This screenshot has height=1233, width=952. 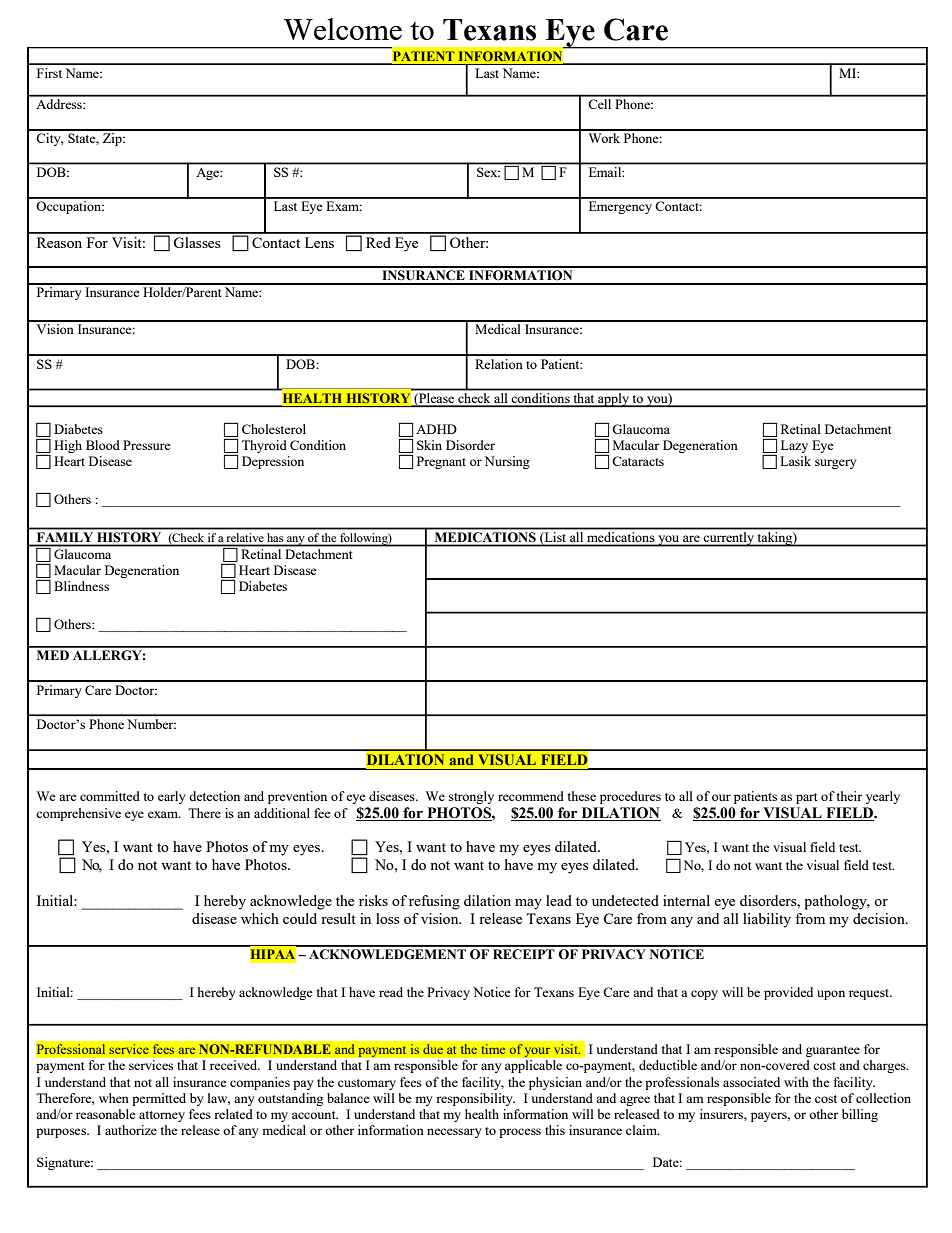 I want to click on Lasik, so click(x=795, y=461).
